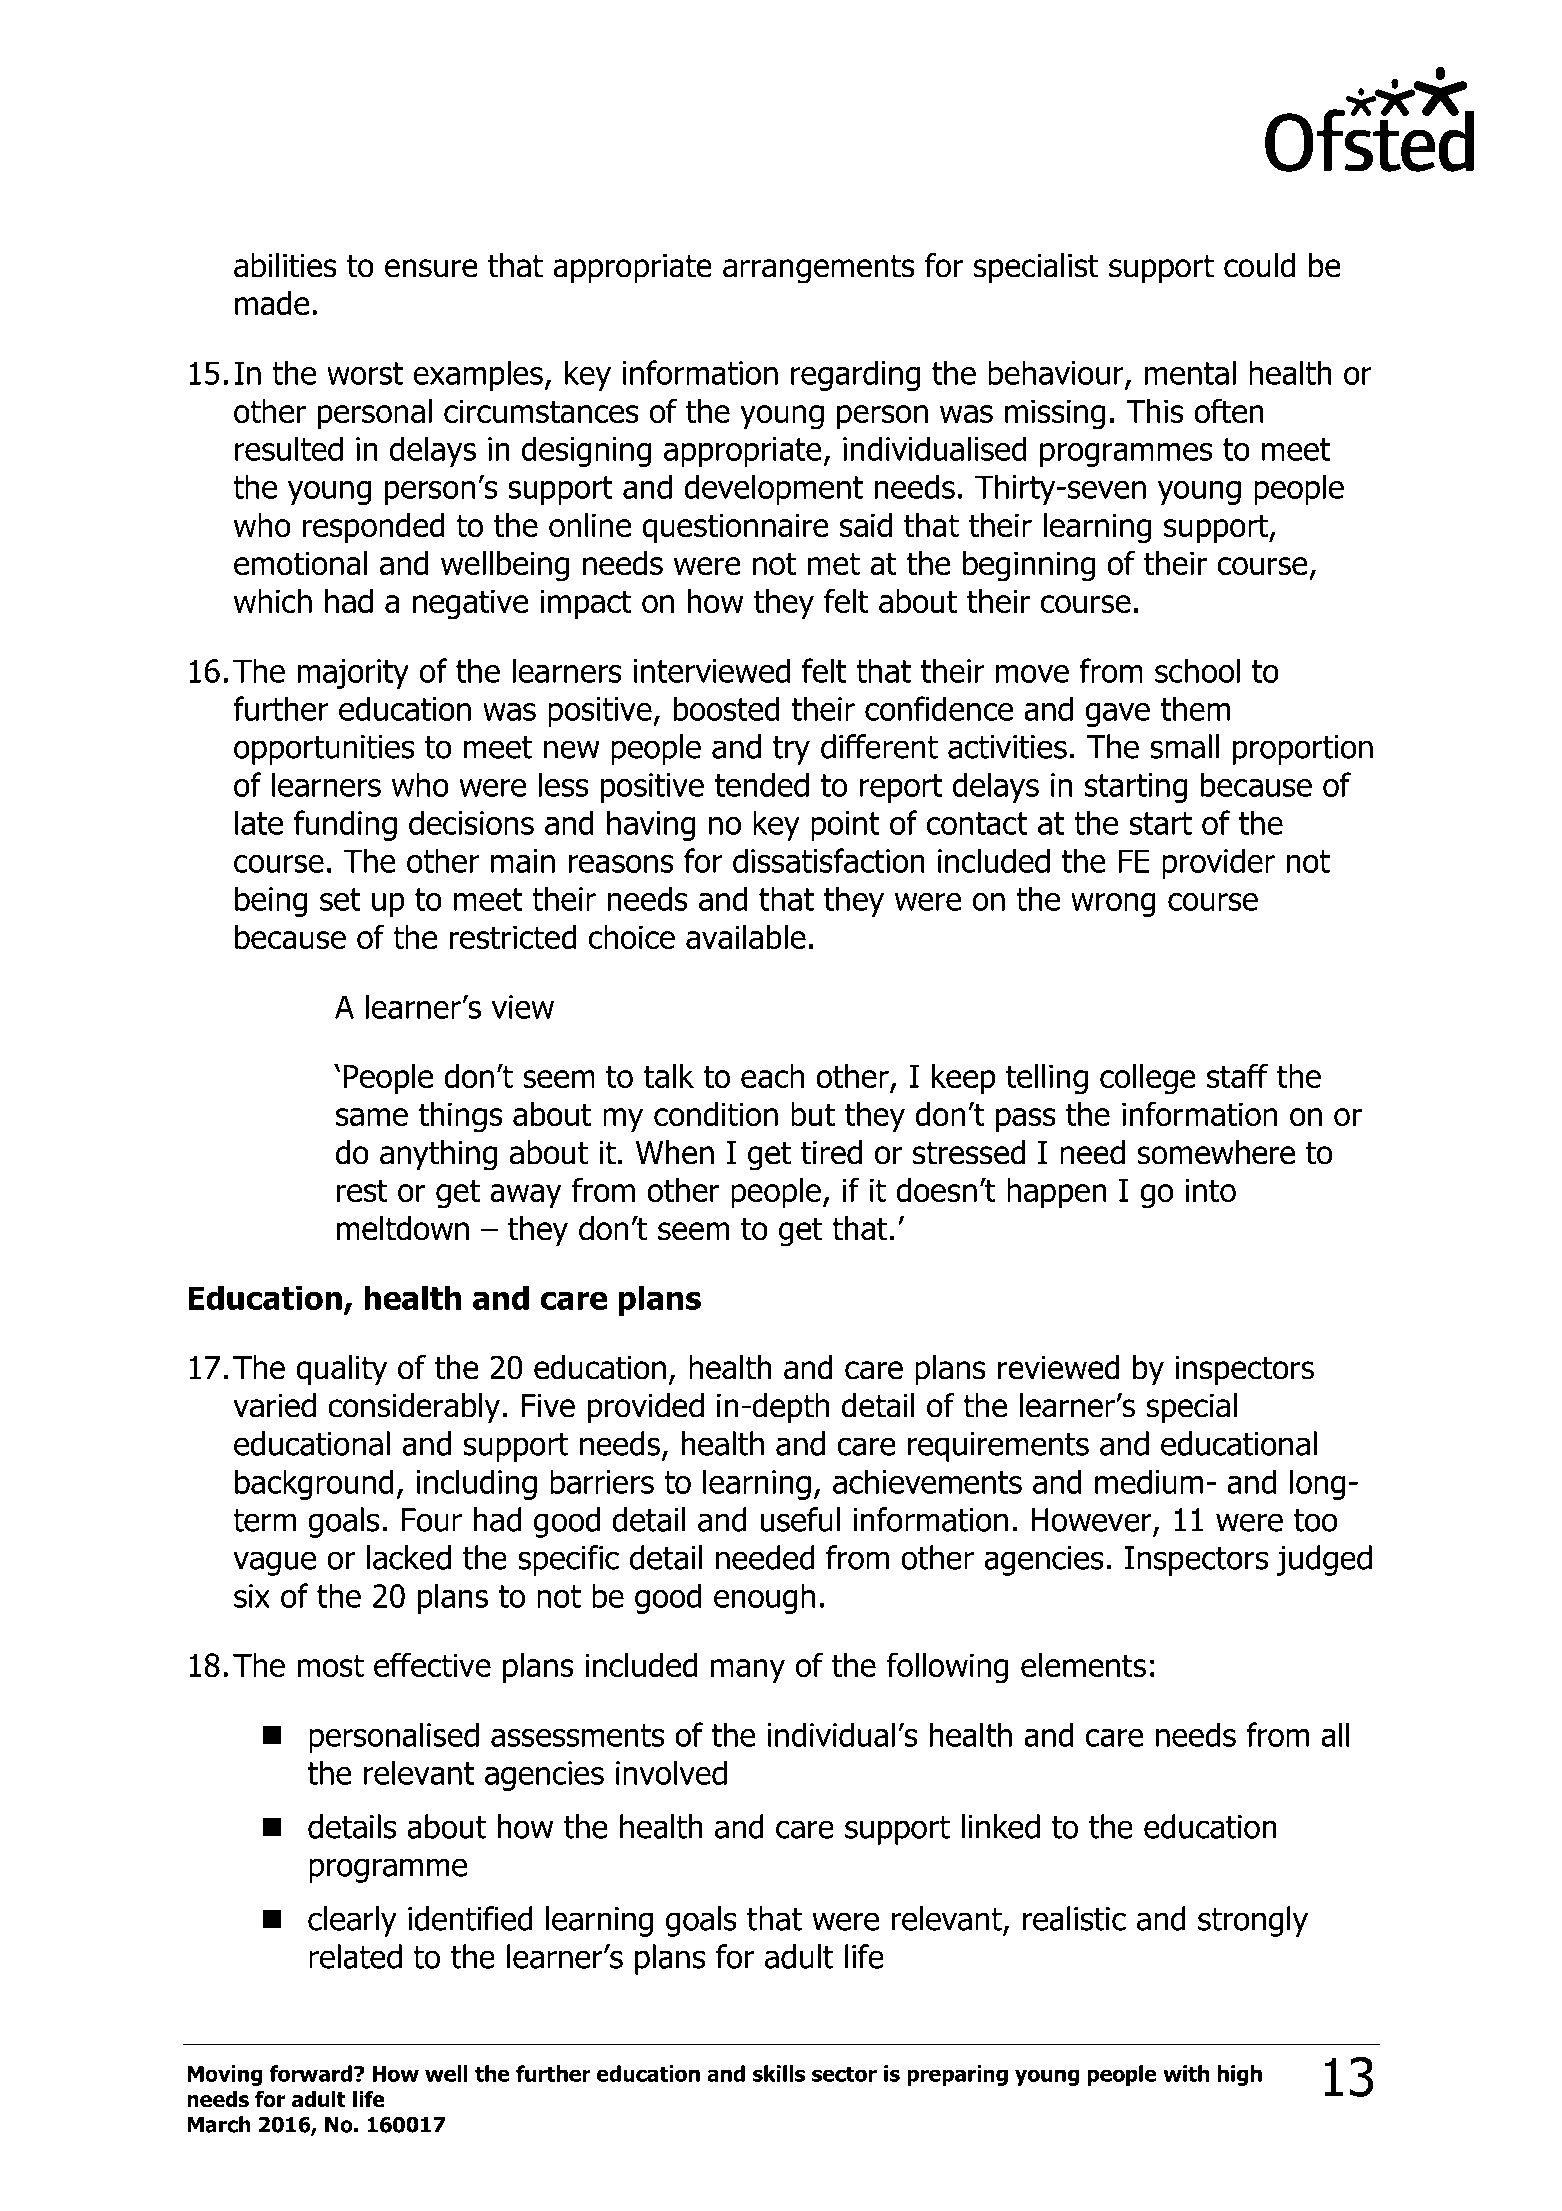 This document has height=2211, width=1562. I want to click on available, so click(746, 937).
